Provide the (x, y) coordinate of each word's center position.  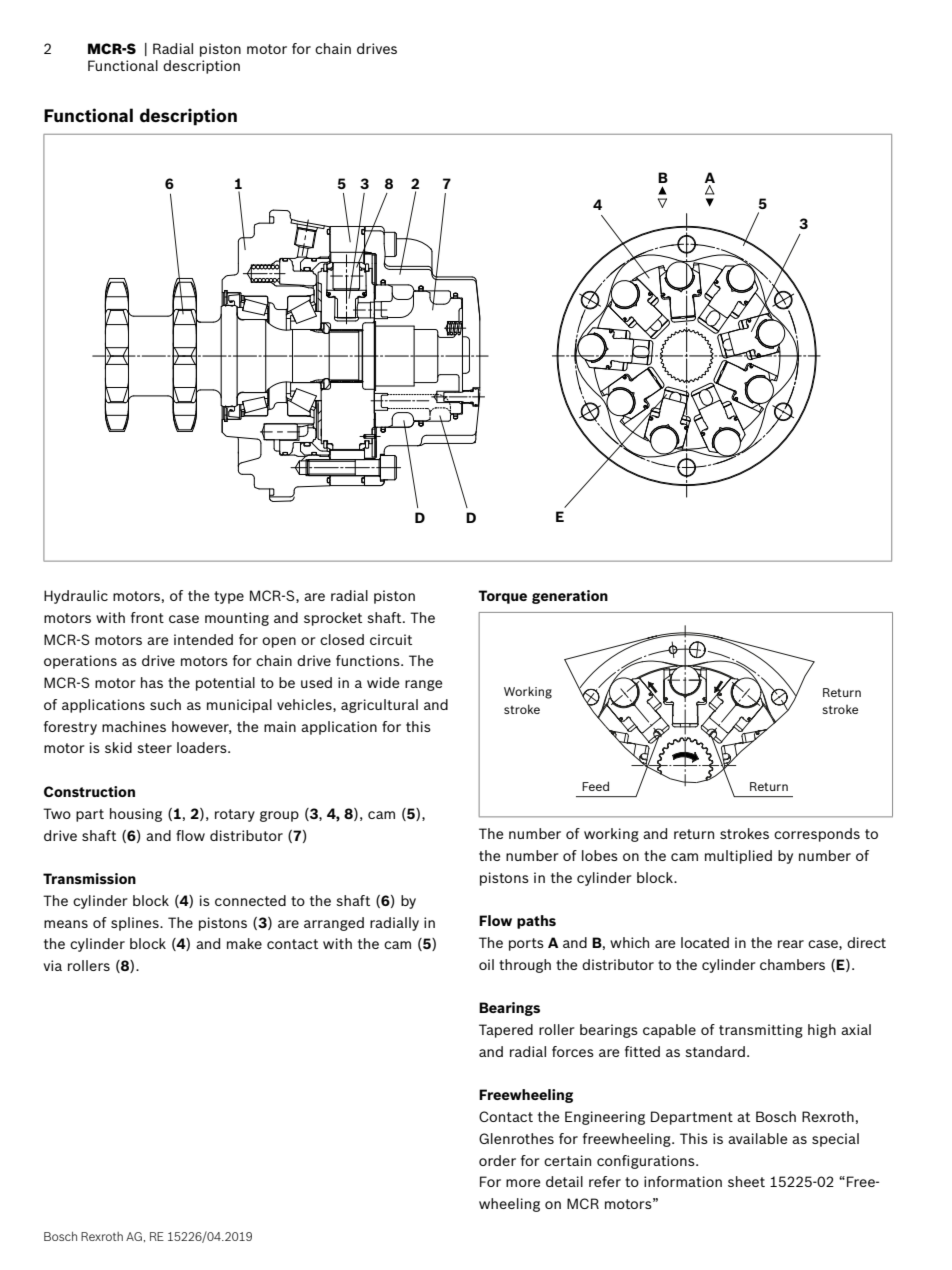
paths (536, 922)
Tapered (506, 1031)
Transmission (89, 878)
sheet (746, 1181)
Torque (502, 597)
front (147, 617)
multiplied (738, 857)
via (52, 965)
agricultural (379, 706)
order (497, 1160)
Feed (595, 786)
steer (154, 748)
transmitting (761, 1031)
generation (570, 597)
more (523, 1183)
